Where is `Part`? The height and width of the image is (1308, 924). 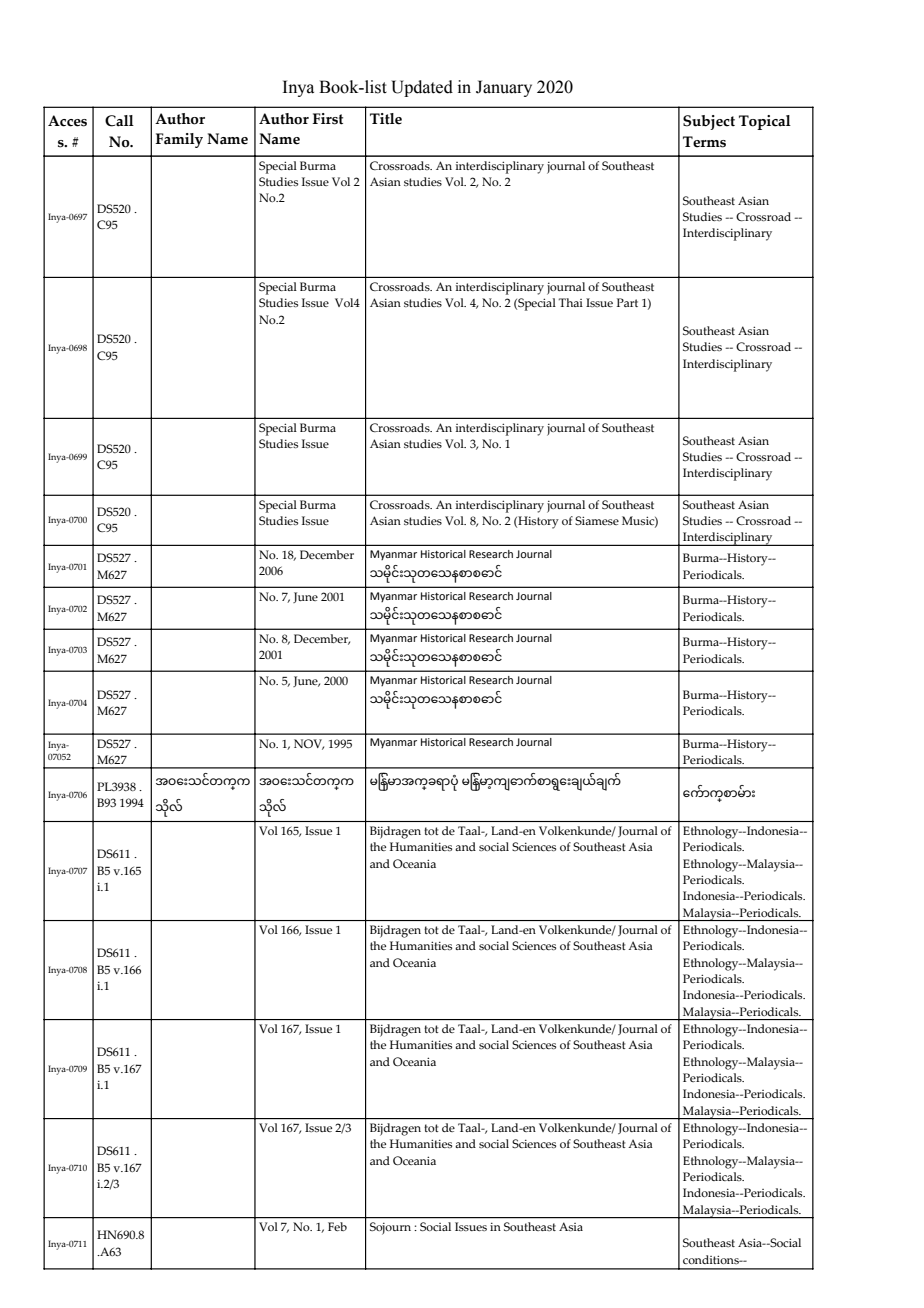 Part is located at coordinates (627, 302).
